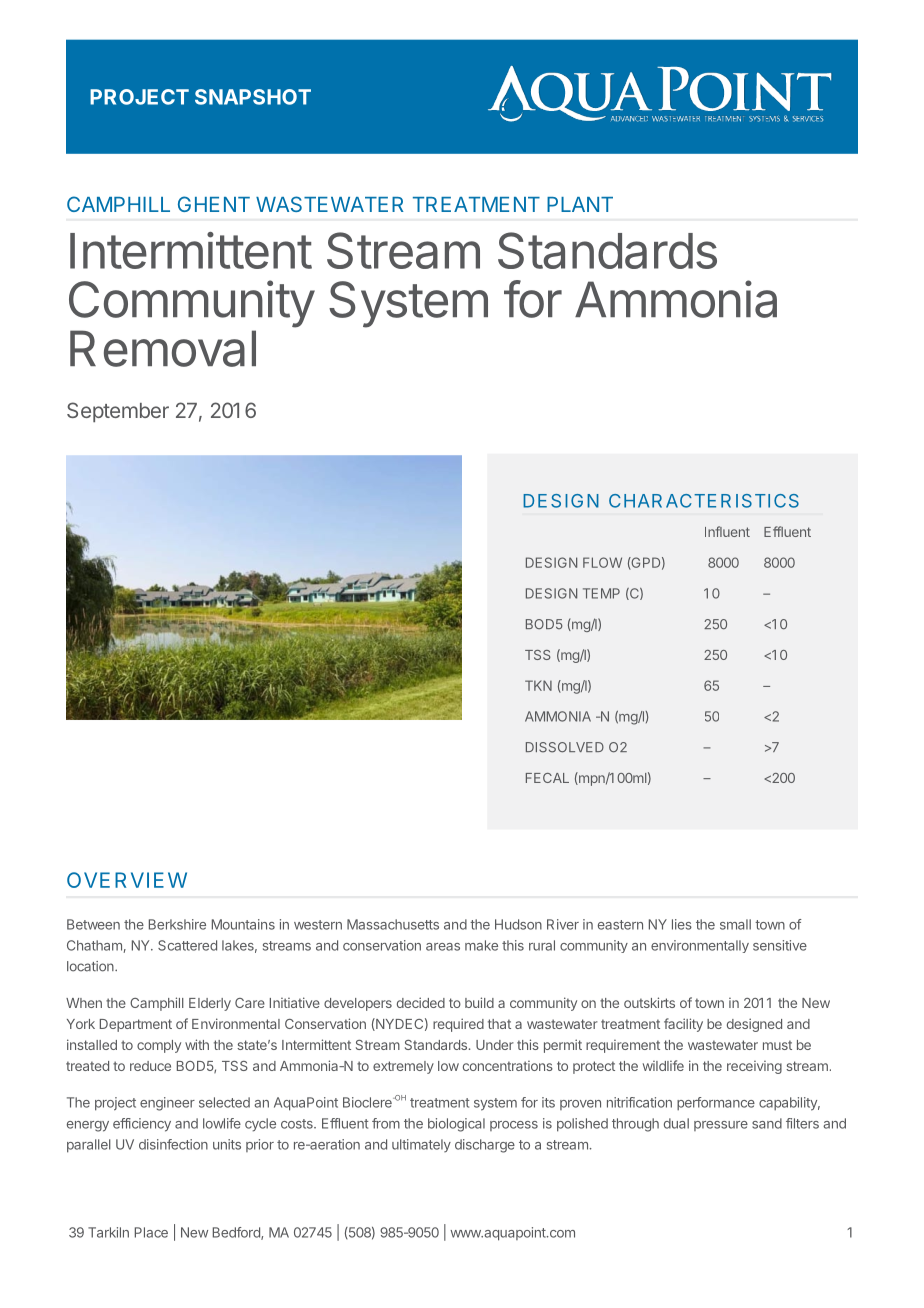 The height and width of the screenshot is (1308, 924). I want to click on SNAPSHOT, so click(253, 97).
